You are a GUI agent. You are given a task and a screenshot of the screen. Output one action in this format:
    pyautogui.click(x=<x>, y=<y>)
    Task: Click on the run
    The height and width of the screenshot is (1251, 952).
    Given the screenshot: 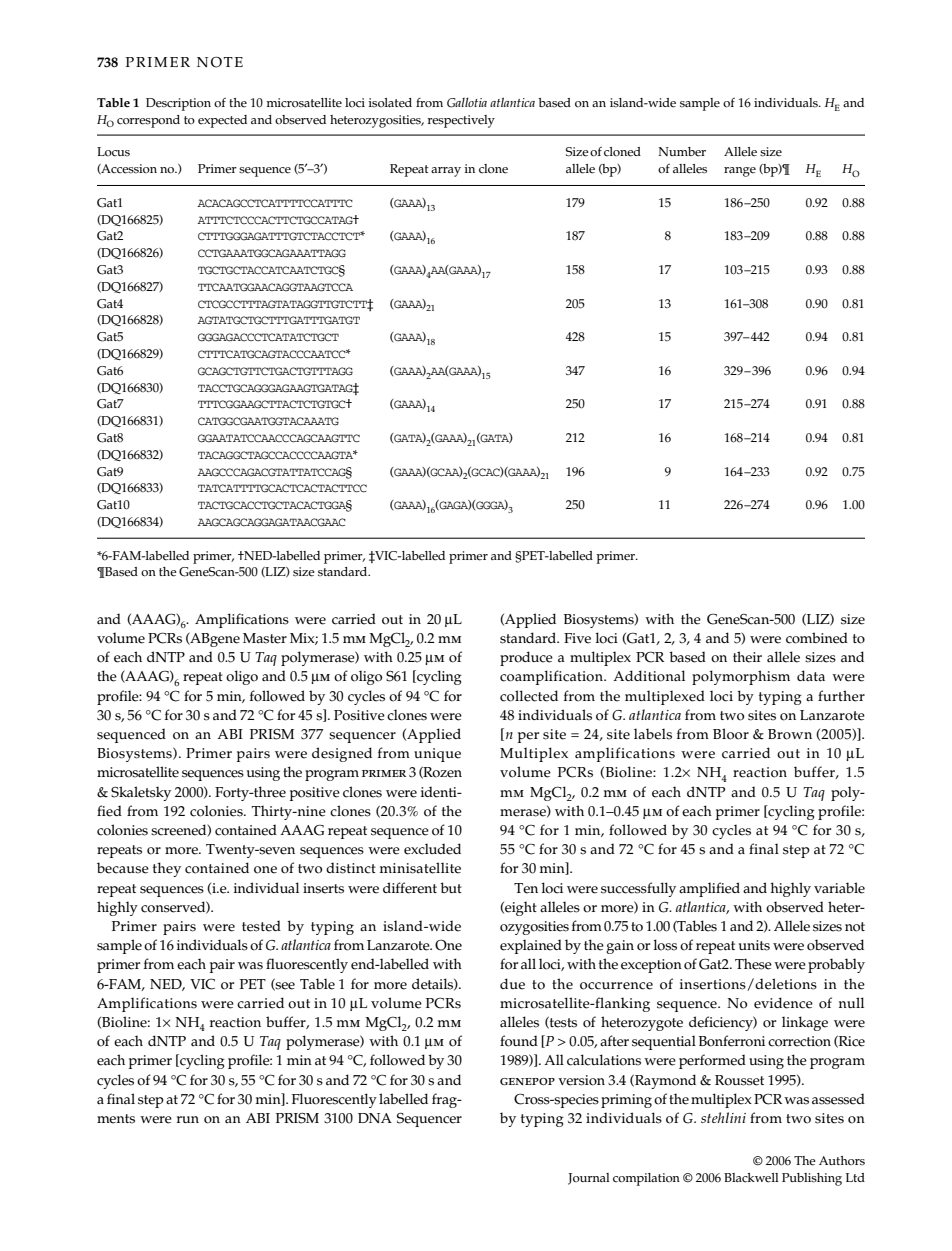 What is the action you would take?
    pyautogui.click(x=188, y=1119)
